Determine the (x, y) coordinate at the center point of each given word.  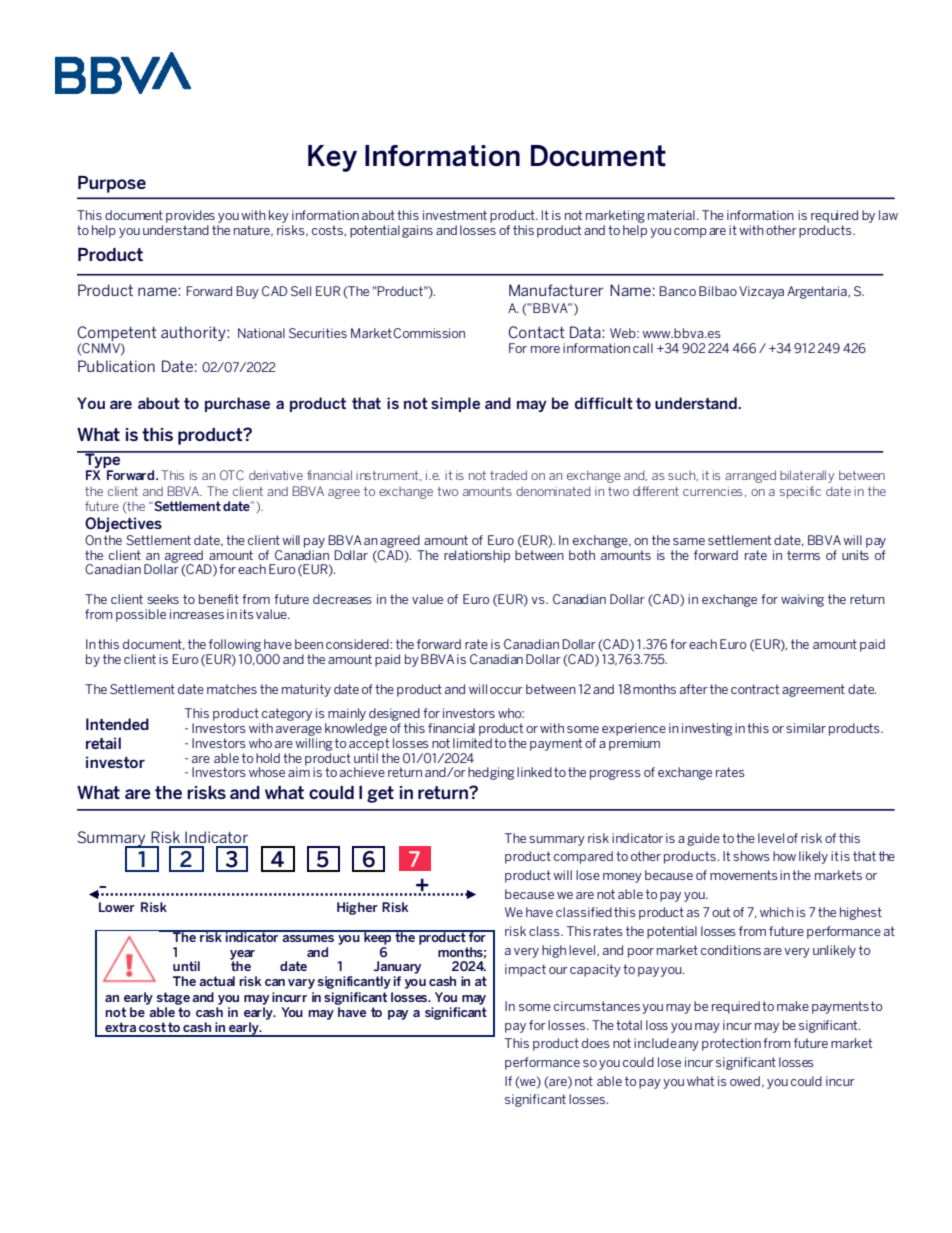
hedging (491, 773)
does (596, 1043)
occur (506, 690)
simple (455, 404)
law (888, 215)
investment (455, 215)
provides (190, 216)
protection (731, 1044)
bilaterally (807, 476)
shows (751, 856)
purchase (237, 404)
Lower (117, 907)
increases (197, 614)
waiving (802, 600)
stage (173, 998)
